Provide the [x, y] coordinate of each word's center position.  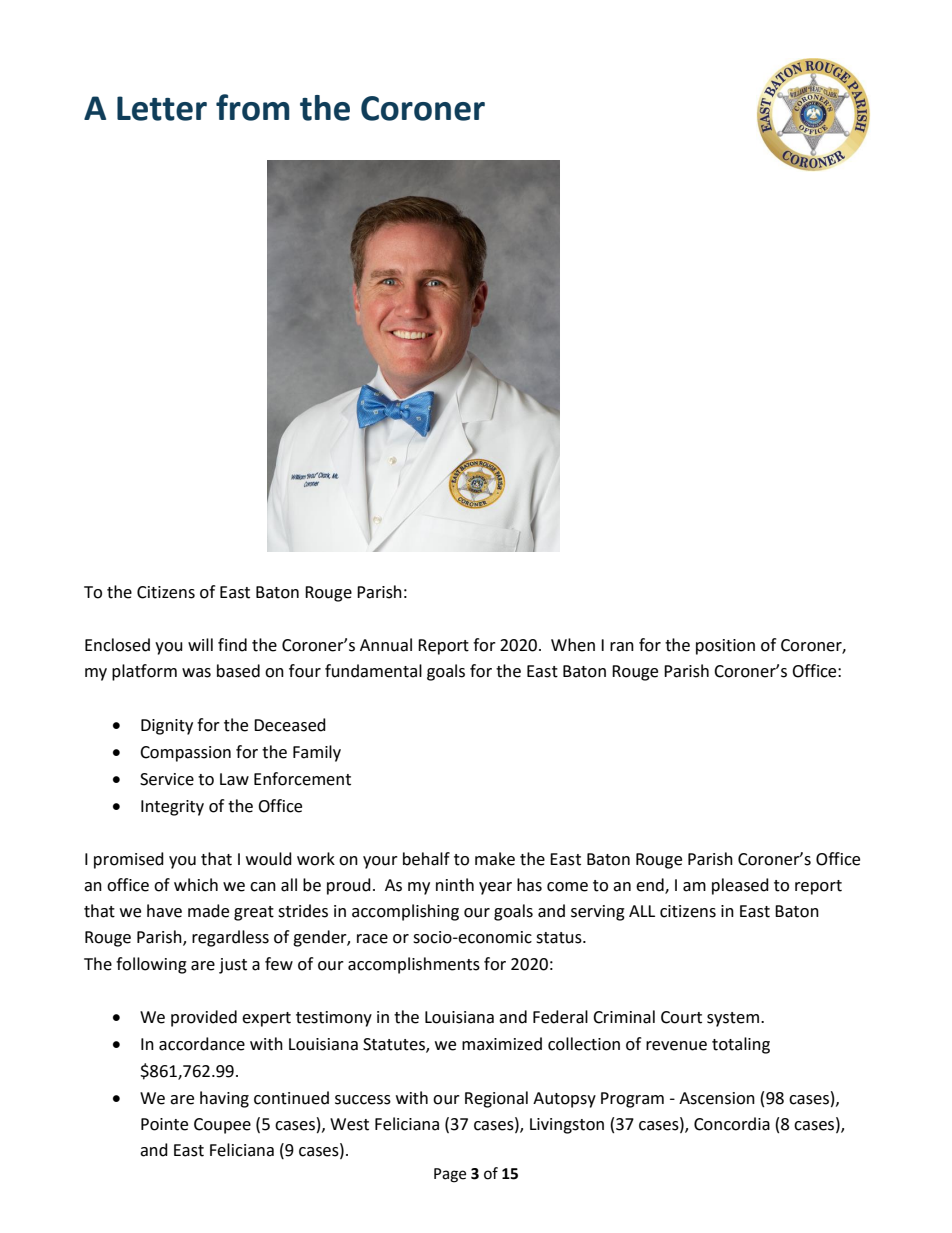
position [725, 647]
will [200, 644]
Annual [386, 645]
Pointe [164, 1124]
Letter [162, 108]
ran [622, 647]
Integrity [172, 808]
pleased [740, 886]
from [253, 107]
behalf [426, 859]
